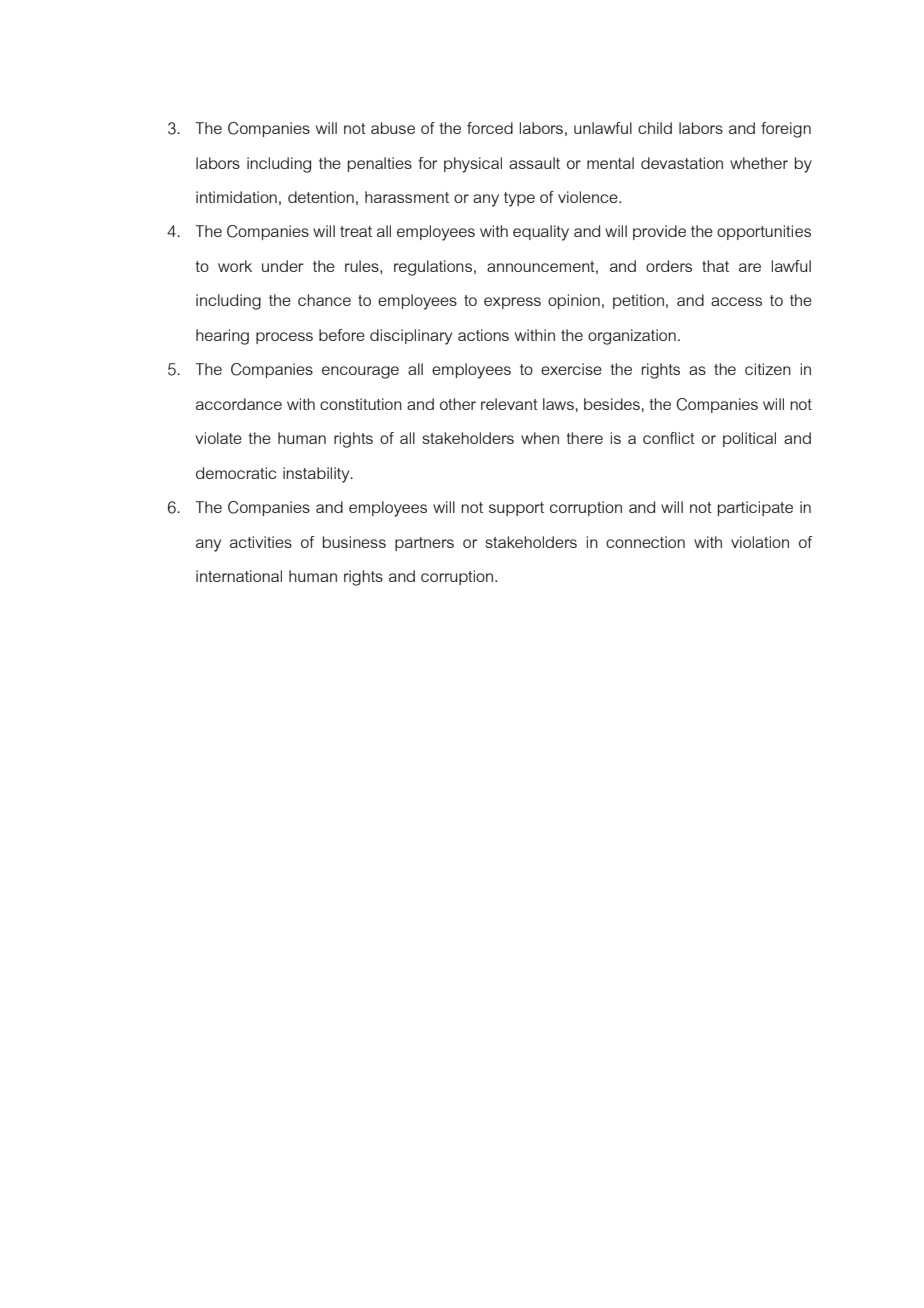  Describe the element at coordinates (516, 509) in the page. I see `support` at that location.
